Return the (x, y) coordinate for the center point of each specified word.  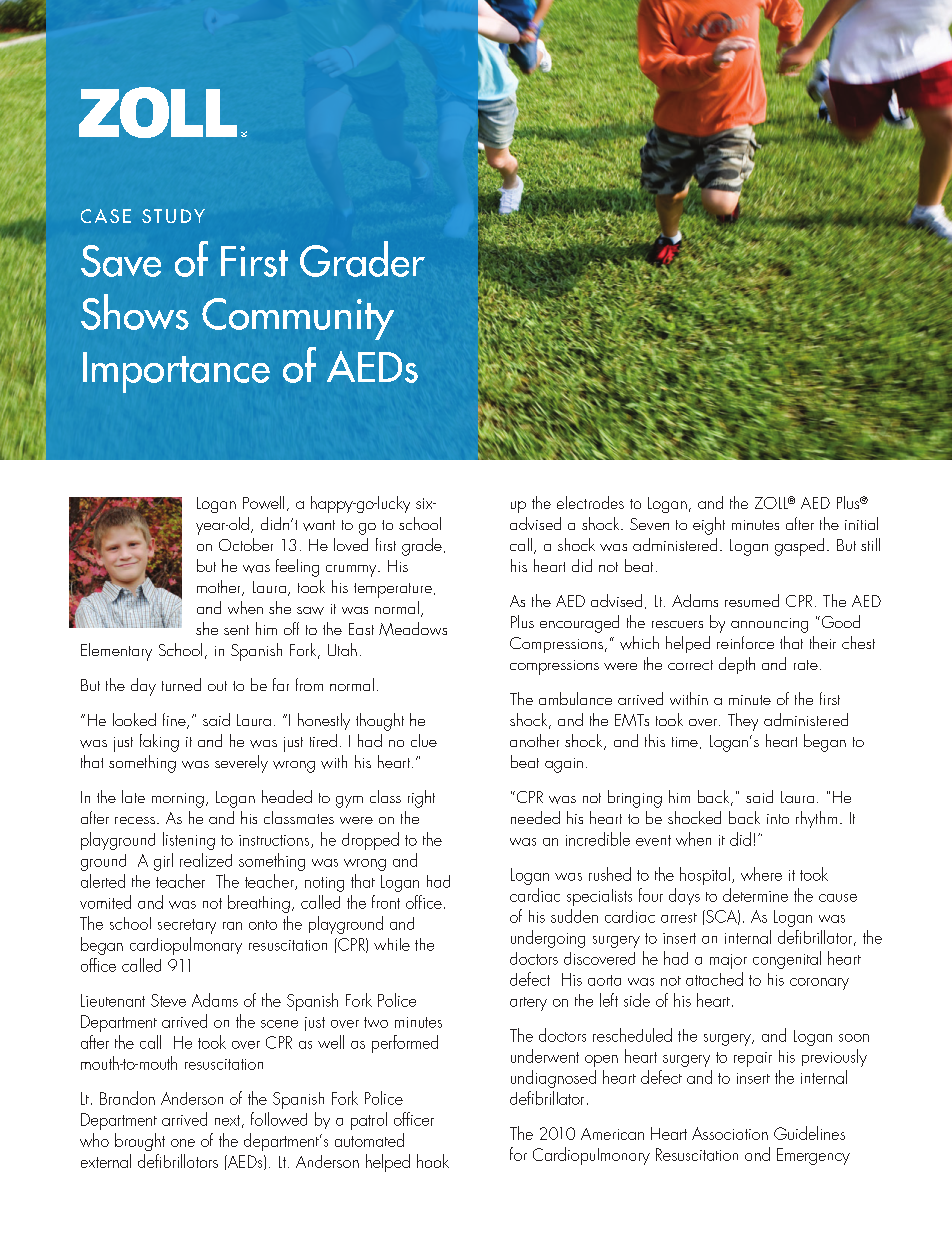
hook (433, 1161)
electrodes (590, 502)
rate (806, 665)
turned (181, 684)
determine (755, 895)
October (246, 544)
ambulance (575, 698)
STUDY (173, 216)
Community (298, 319)
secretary (187, 926)
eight (709, 526)
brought (140, 1142)
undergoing (548, 939)
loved (351, 544)
